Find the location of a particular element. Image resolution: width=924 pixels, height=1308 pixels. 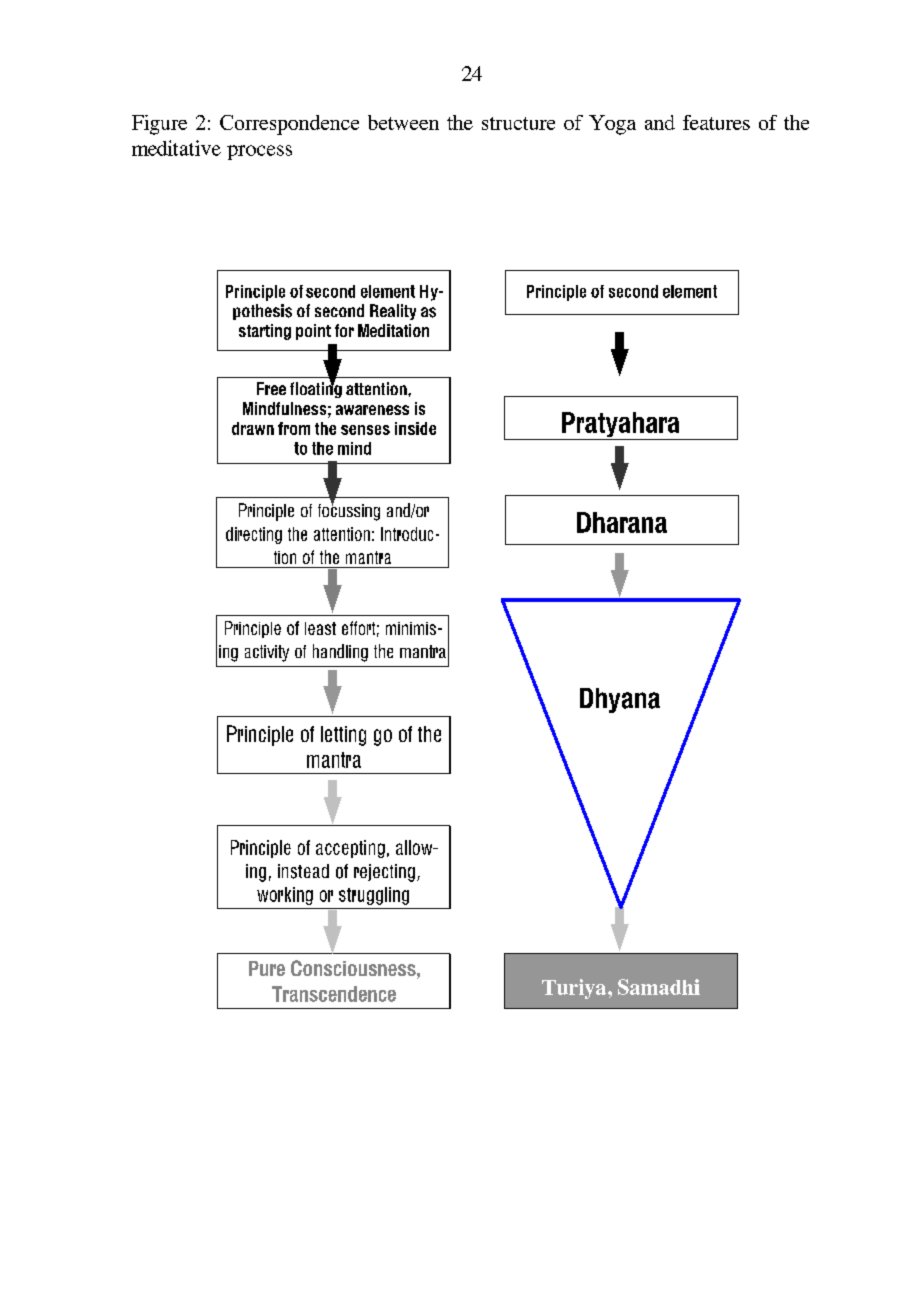

Dhyana is located at coordinates (620, 700).
